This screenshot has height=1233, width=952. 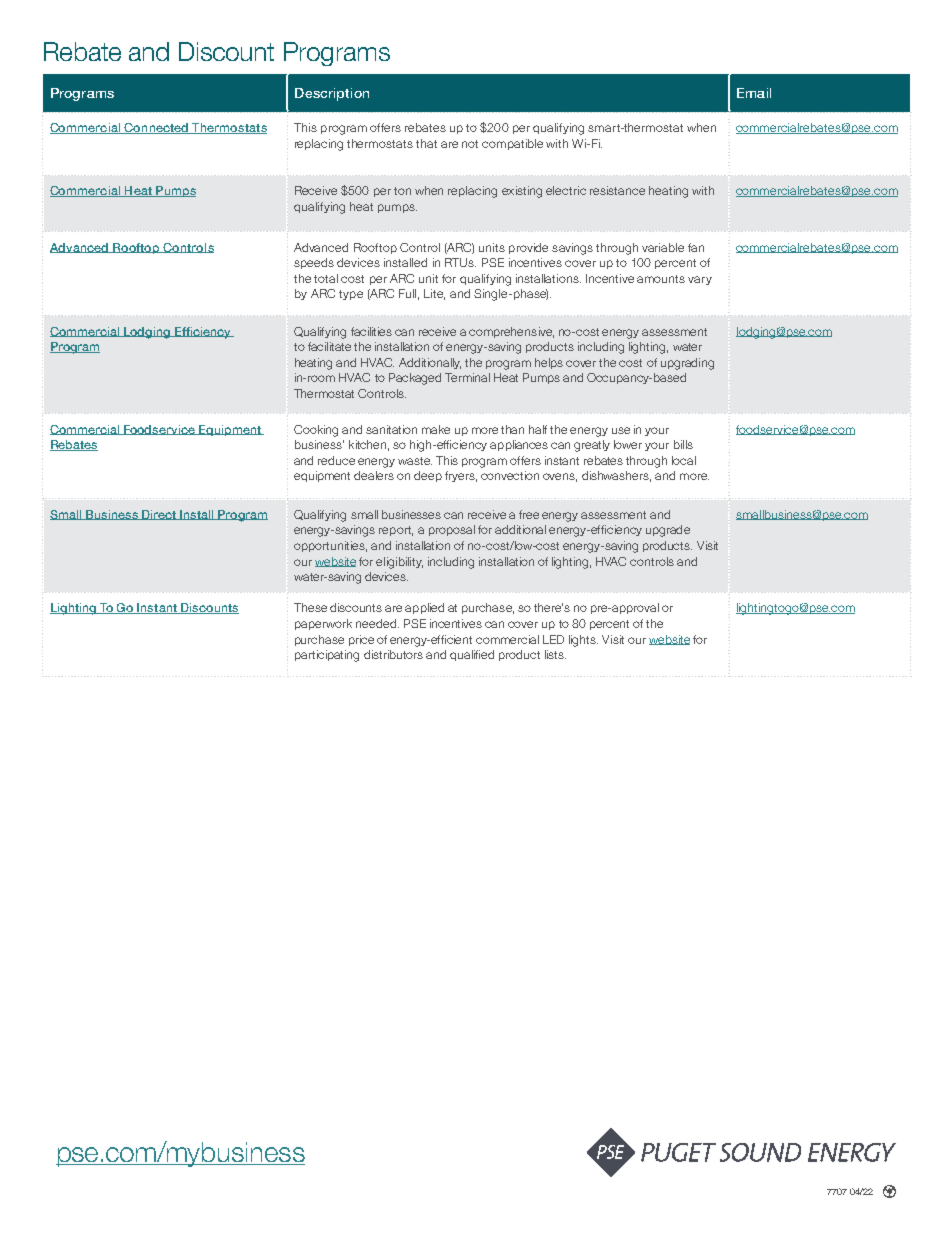 I want to click on provide, so click(x=528, y=248).
